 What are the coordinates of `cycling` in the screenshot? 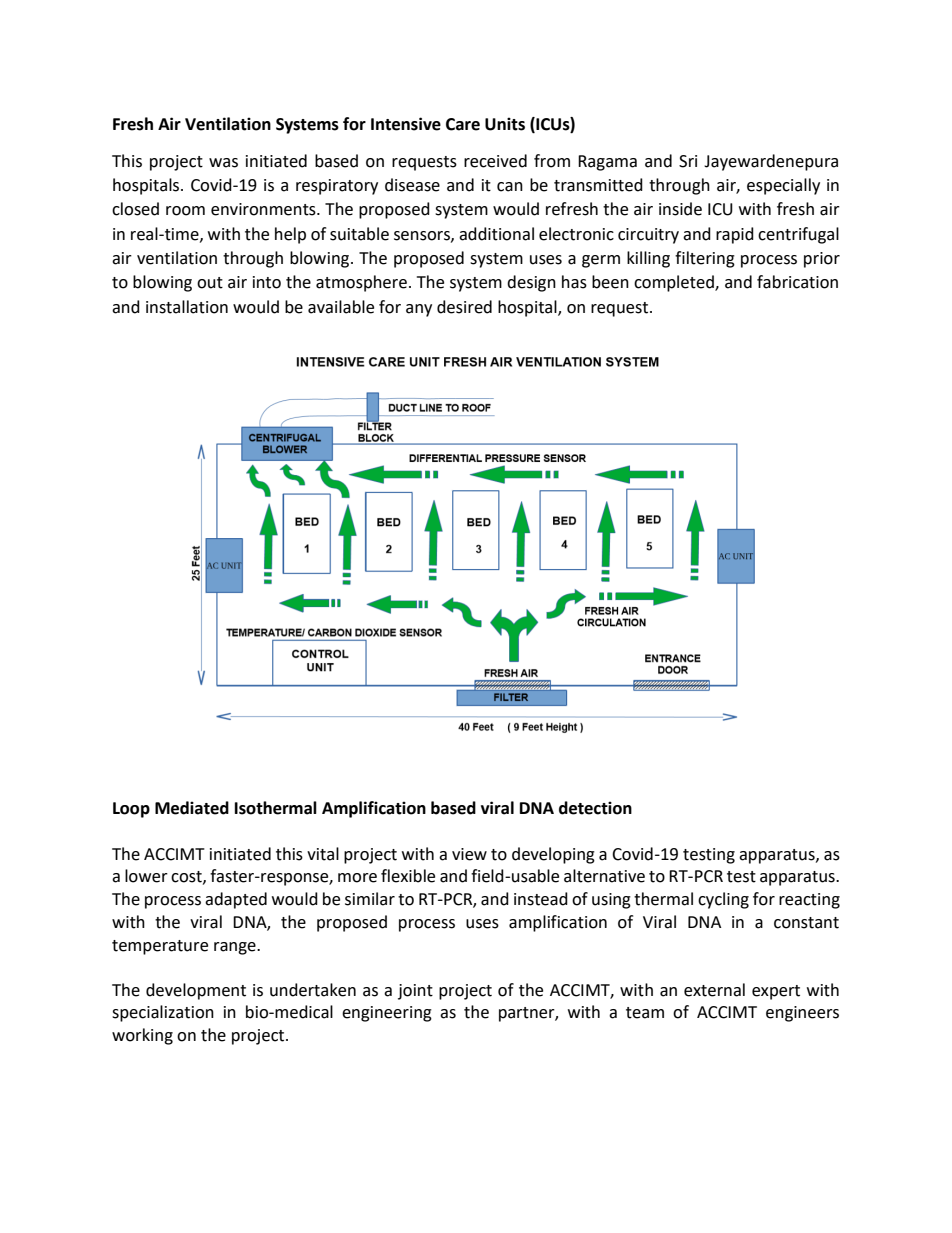 It's located at (723, 900).
